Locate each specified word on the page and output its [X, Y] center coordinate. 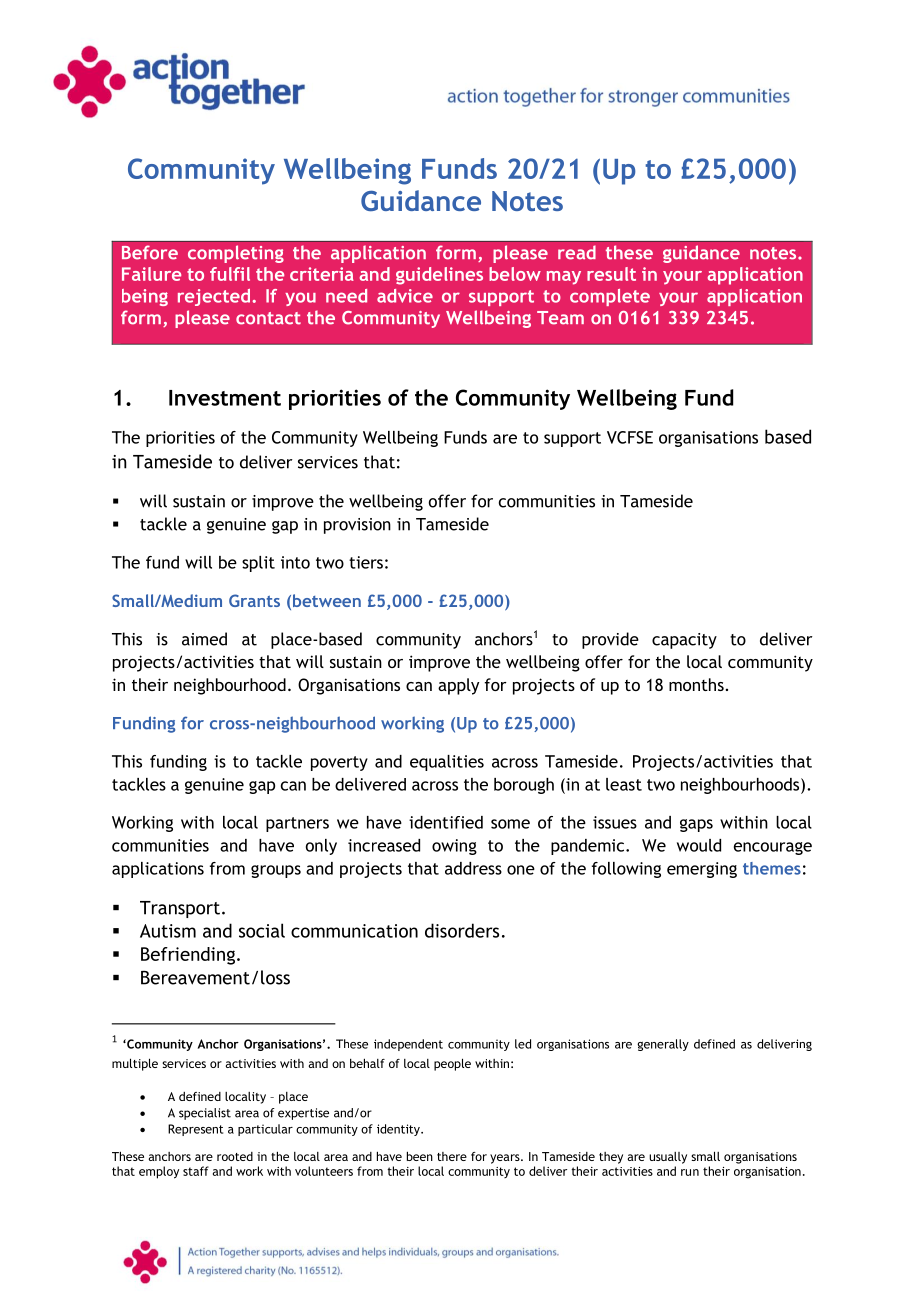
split [258, 564]
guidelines [439, 276]
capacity [684, 641]
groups [276, 871]
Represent [195, 1130]
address [473, 868]
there [452, 1156]
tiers [366, 562]
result [611, 274]
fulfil [230, 274]
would [699, 845]
